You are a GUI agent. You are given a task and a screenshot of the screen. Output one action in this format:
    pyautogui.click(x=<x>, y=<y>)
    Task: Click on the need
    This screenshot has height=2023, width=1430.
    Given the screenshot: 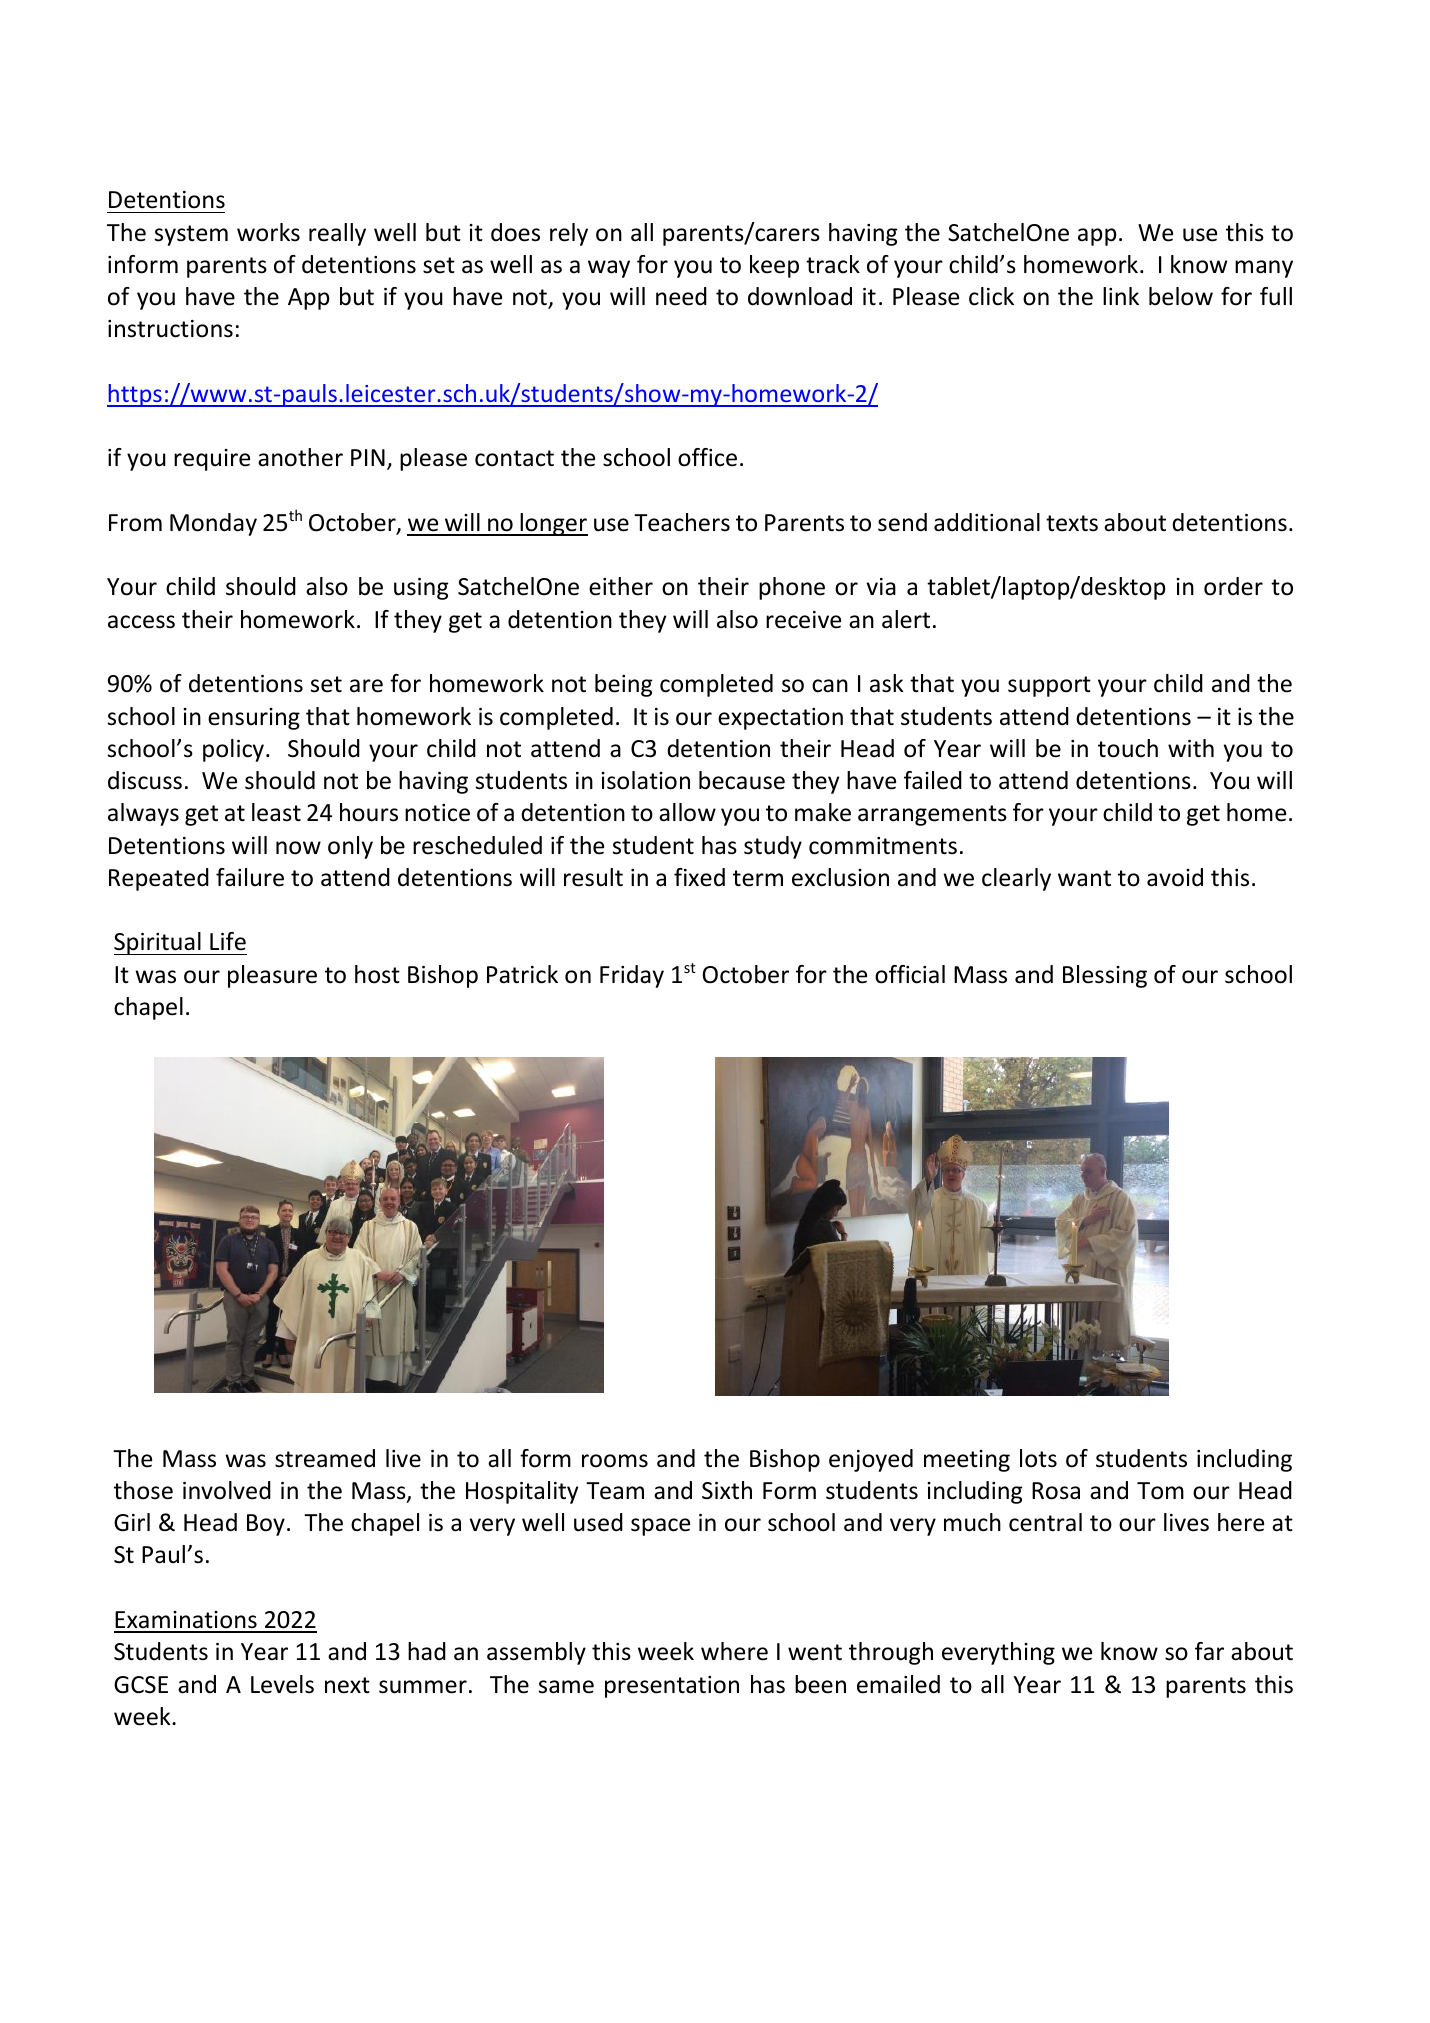 What is the action you would take?
    pyautogui.click(x=681, y=296)
